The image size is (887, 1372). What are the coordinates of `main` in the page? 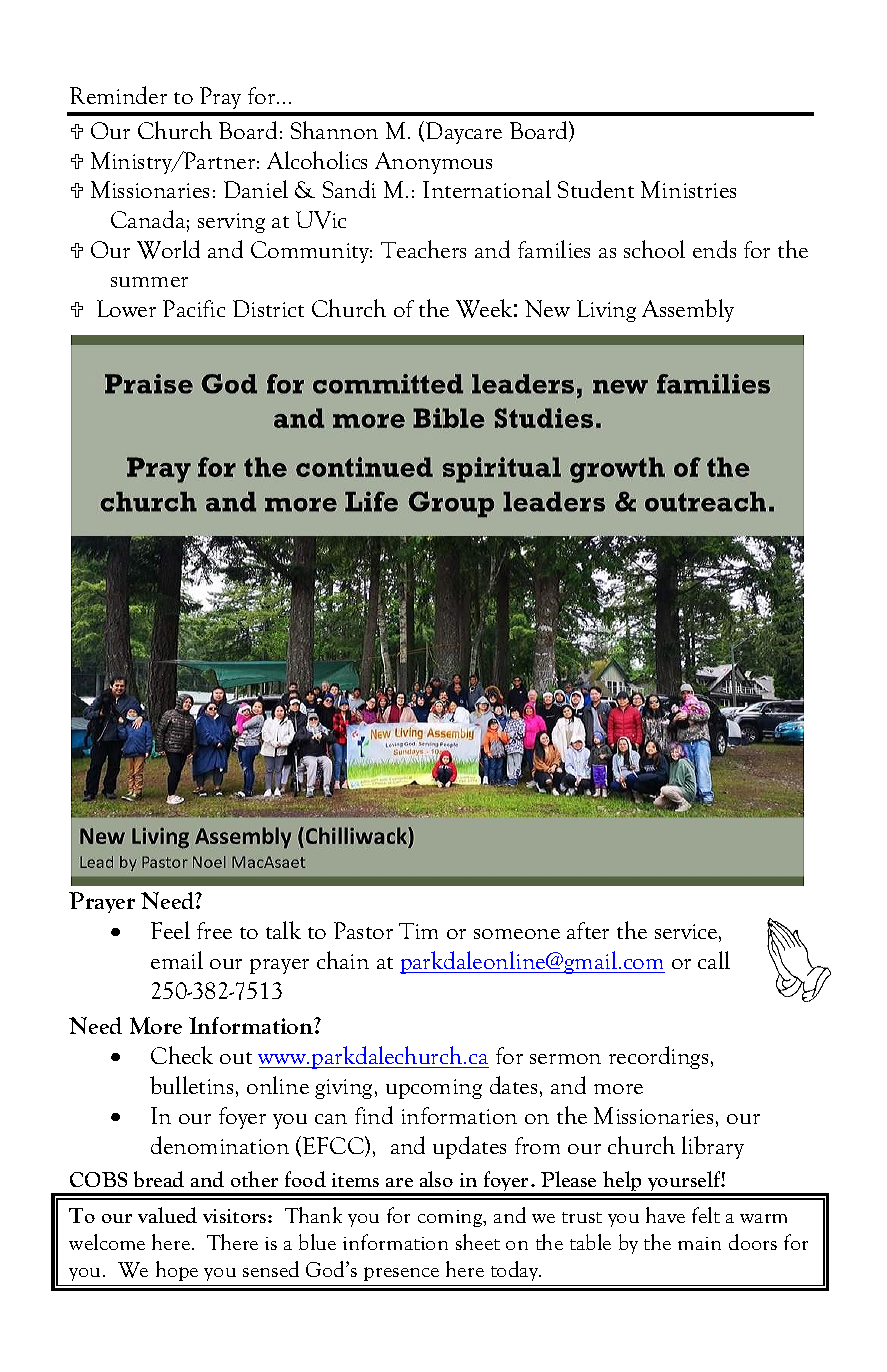 It's located at (699, 1243).
